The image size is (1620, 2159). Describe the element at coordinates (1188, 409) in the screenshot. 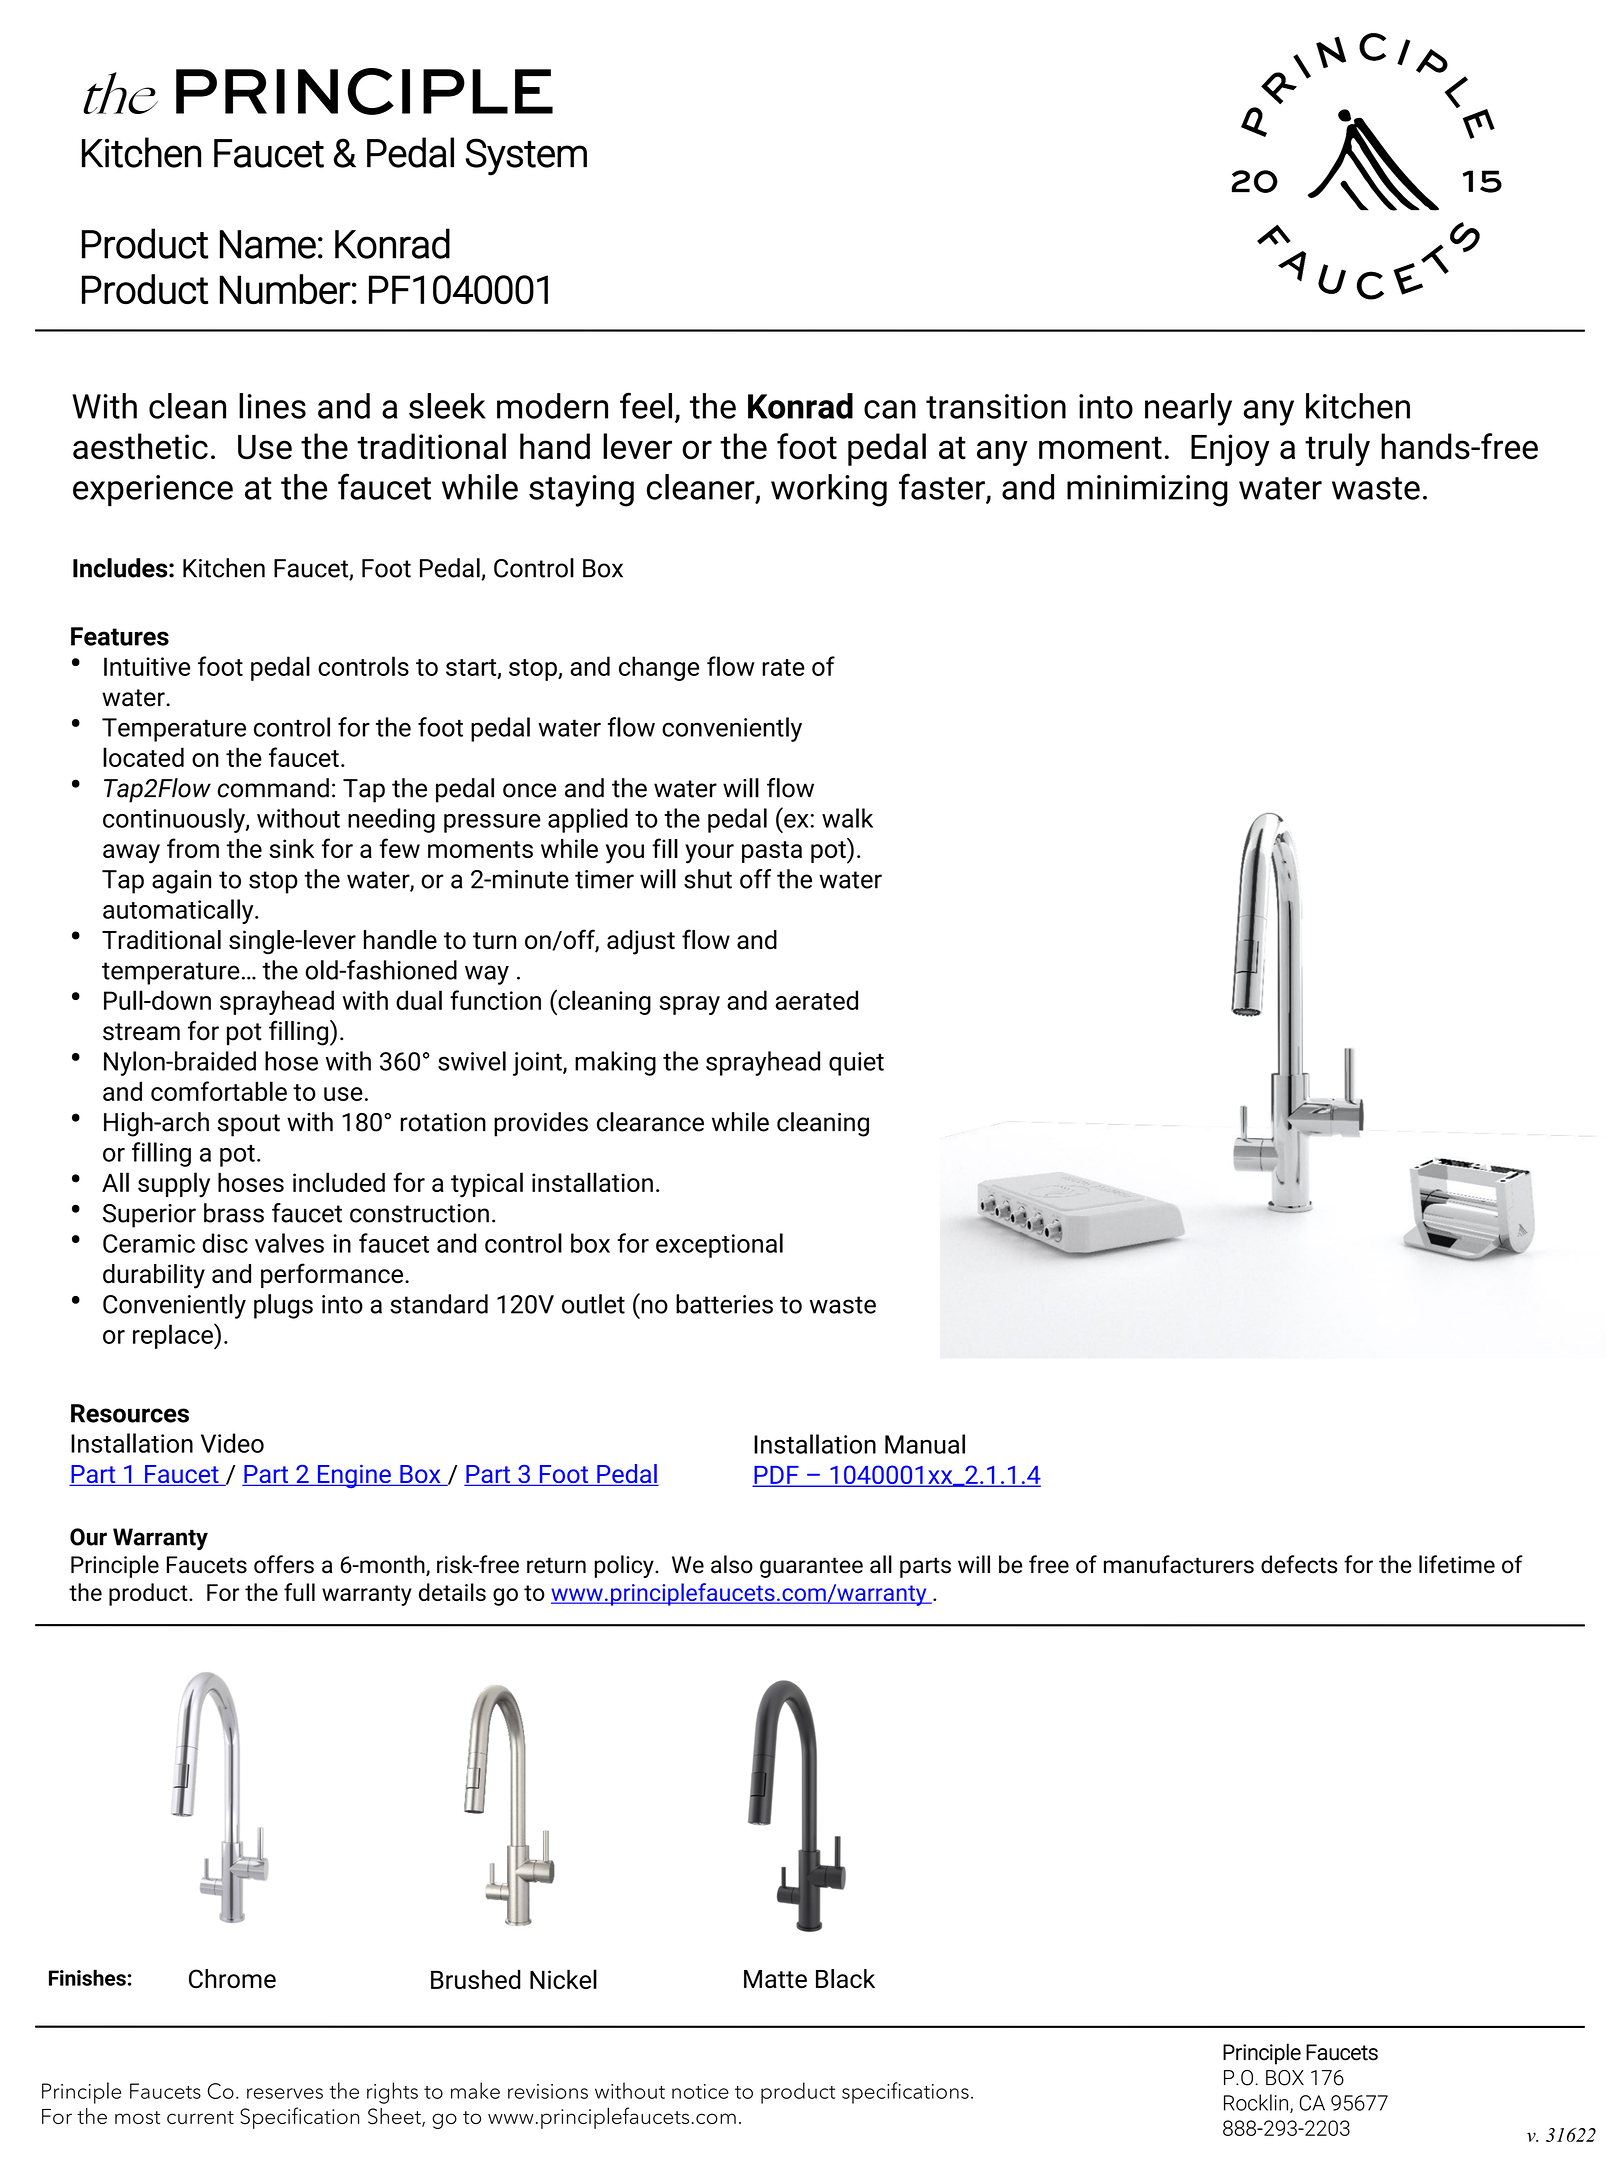

I see `nearly` at that location.
